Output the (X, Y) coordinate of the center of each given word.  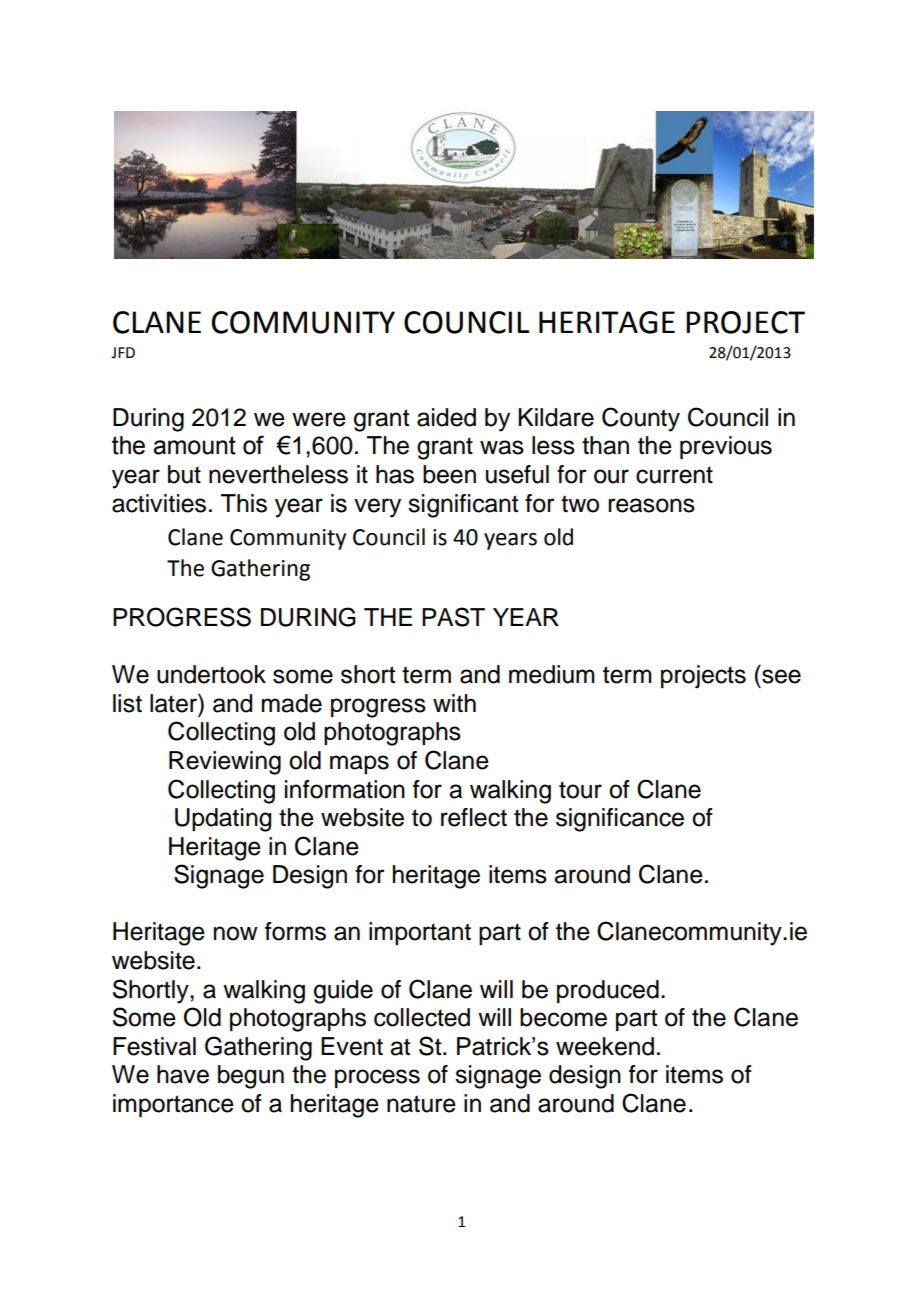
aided (446, 417)
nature (421, 1104)
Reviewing (225, 763)
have (183, 1074)
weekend (605, 1046)
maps (359, 764)
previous (726, 447)
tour (580, 790)
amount (194, 445)
